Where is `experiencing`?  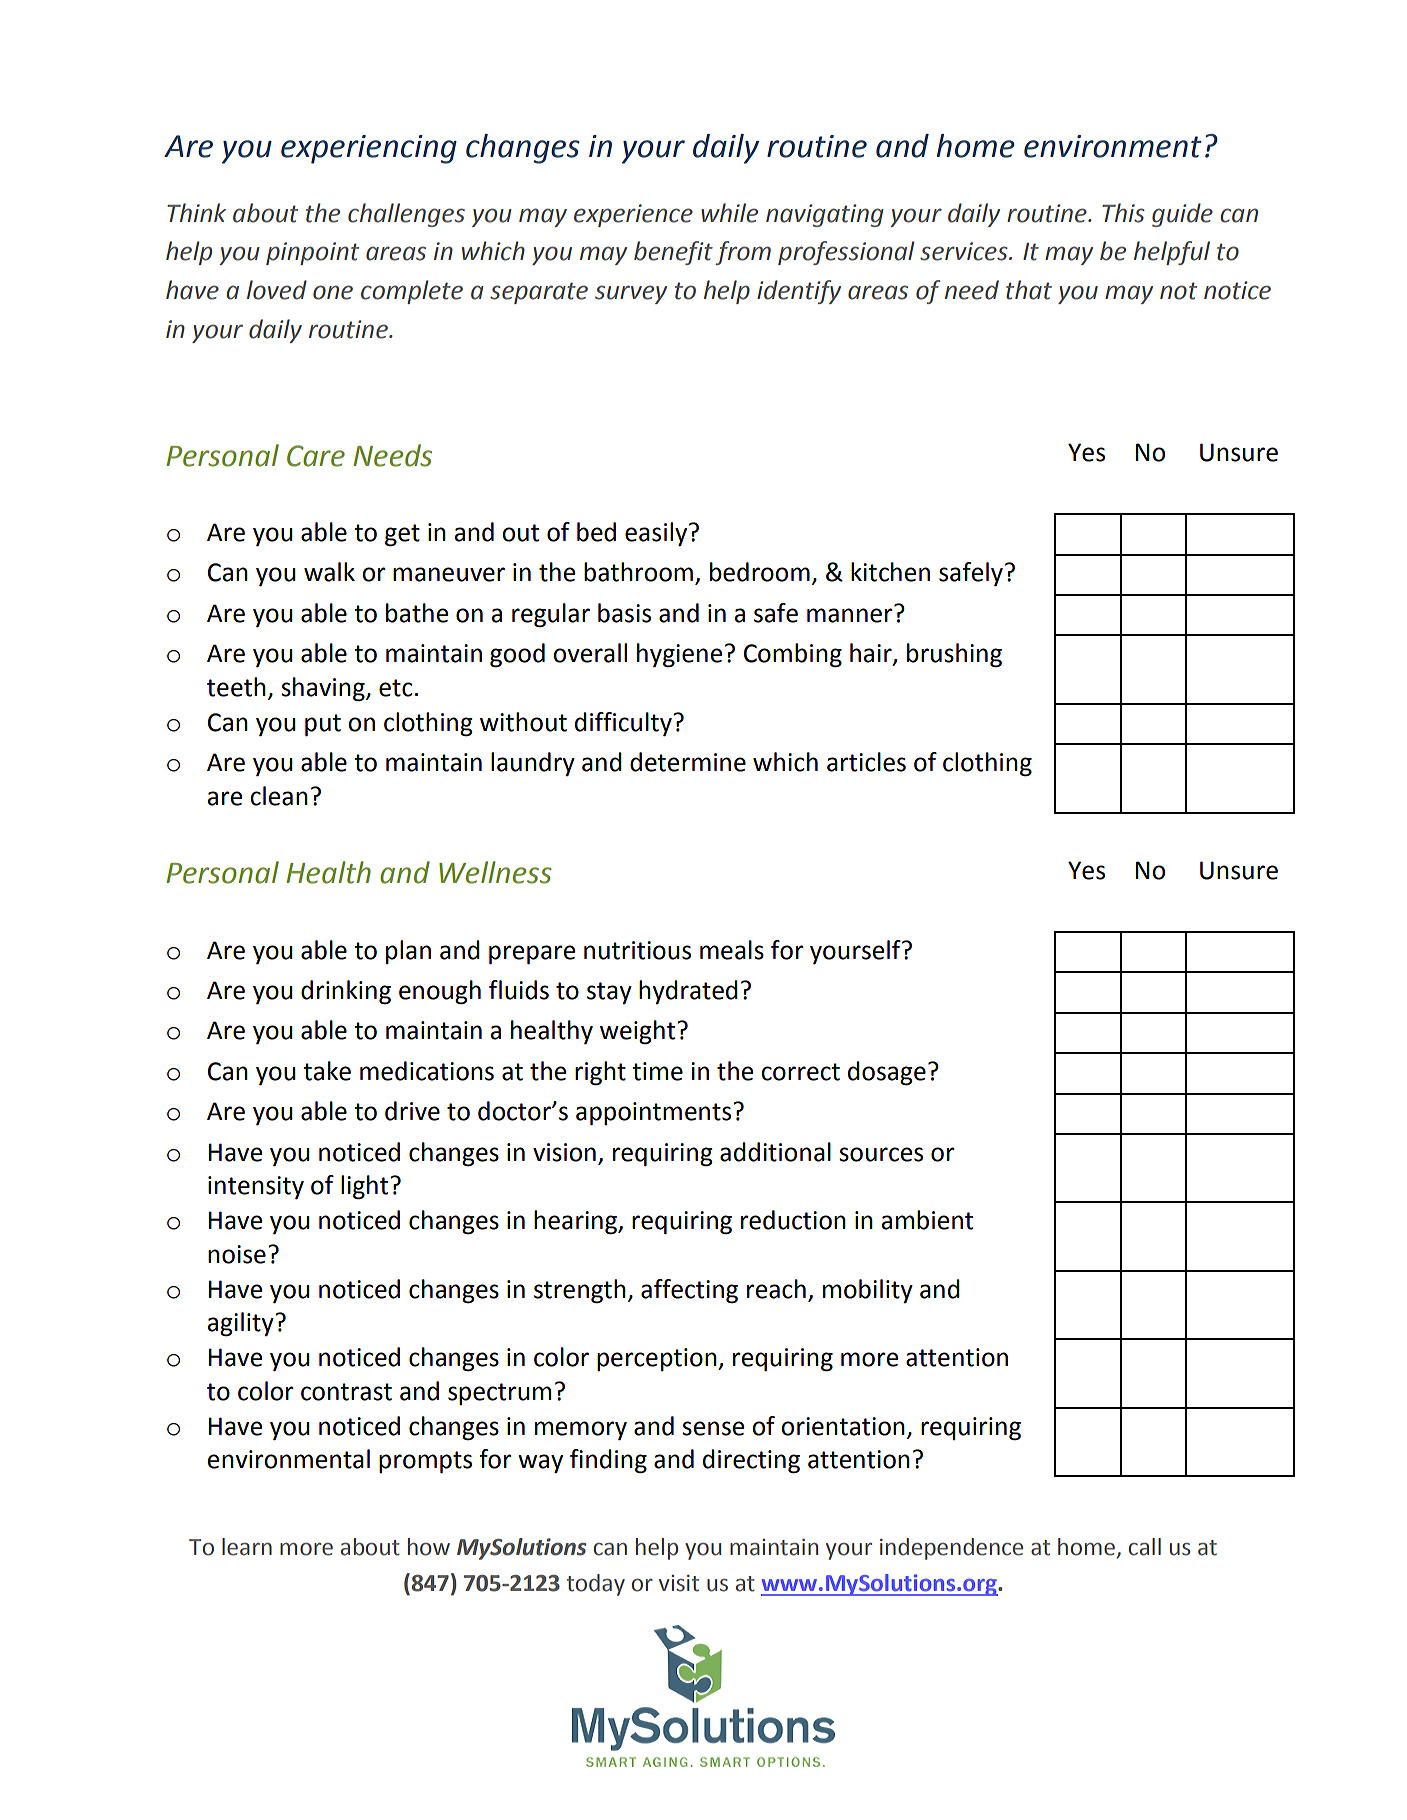
experiencing is located at coordinates (369, 149).
